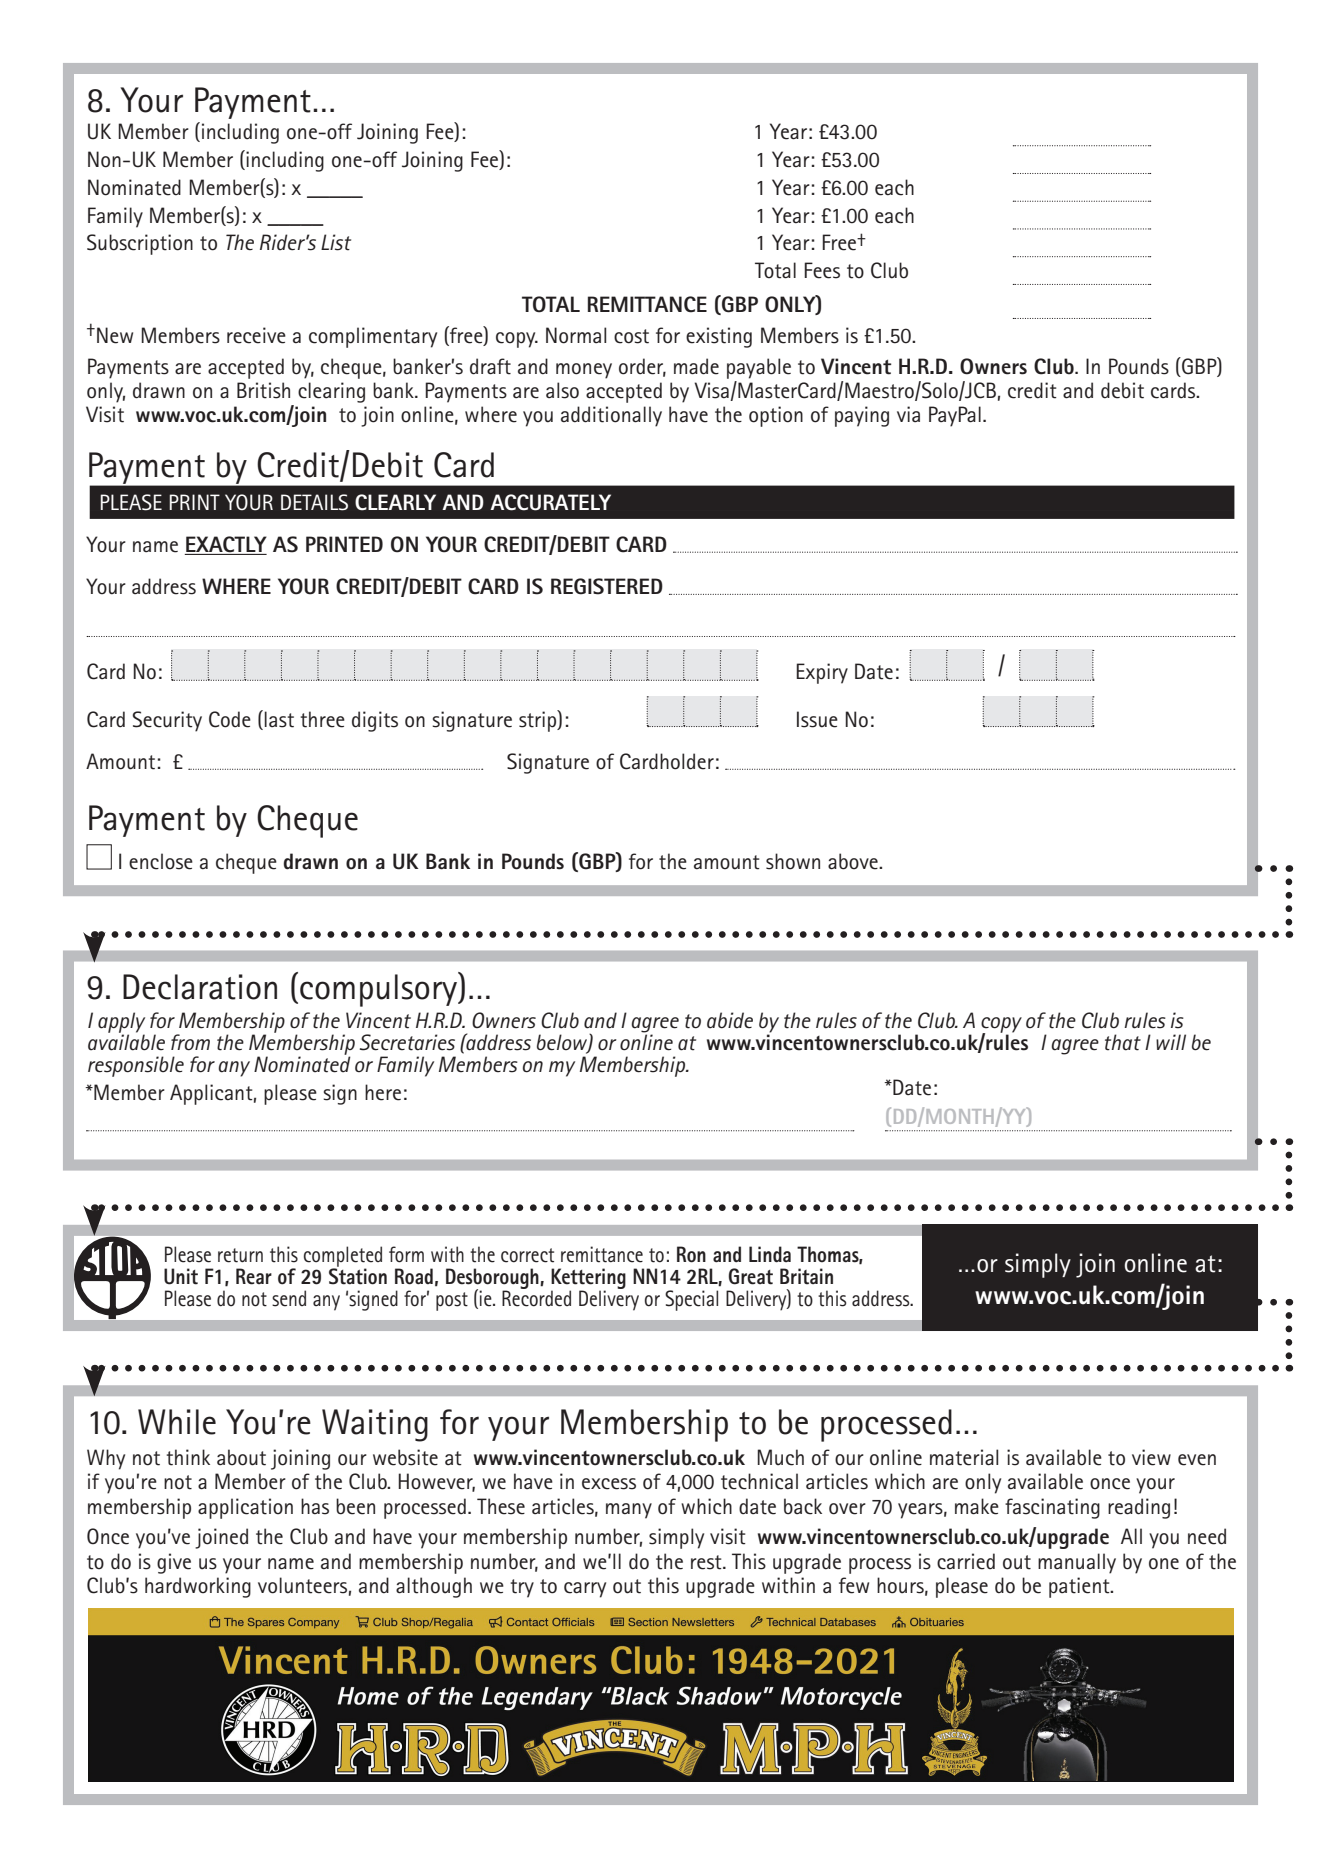 This image has height=1868, width=1321. Describe the element at coordinates (822, 673) in the image. I see `Expiry` at that location.
